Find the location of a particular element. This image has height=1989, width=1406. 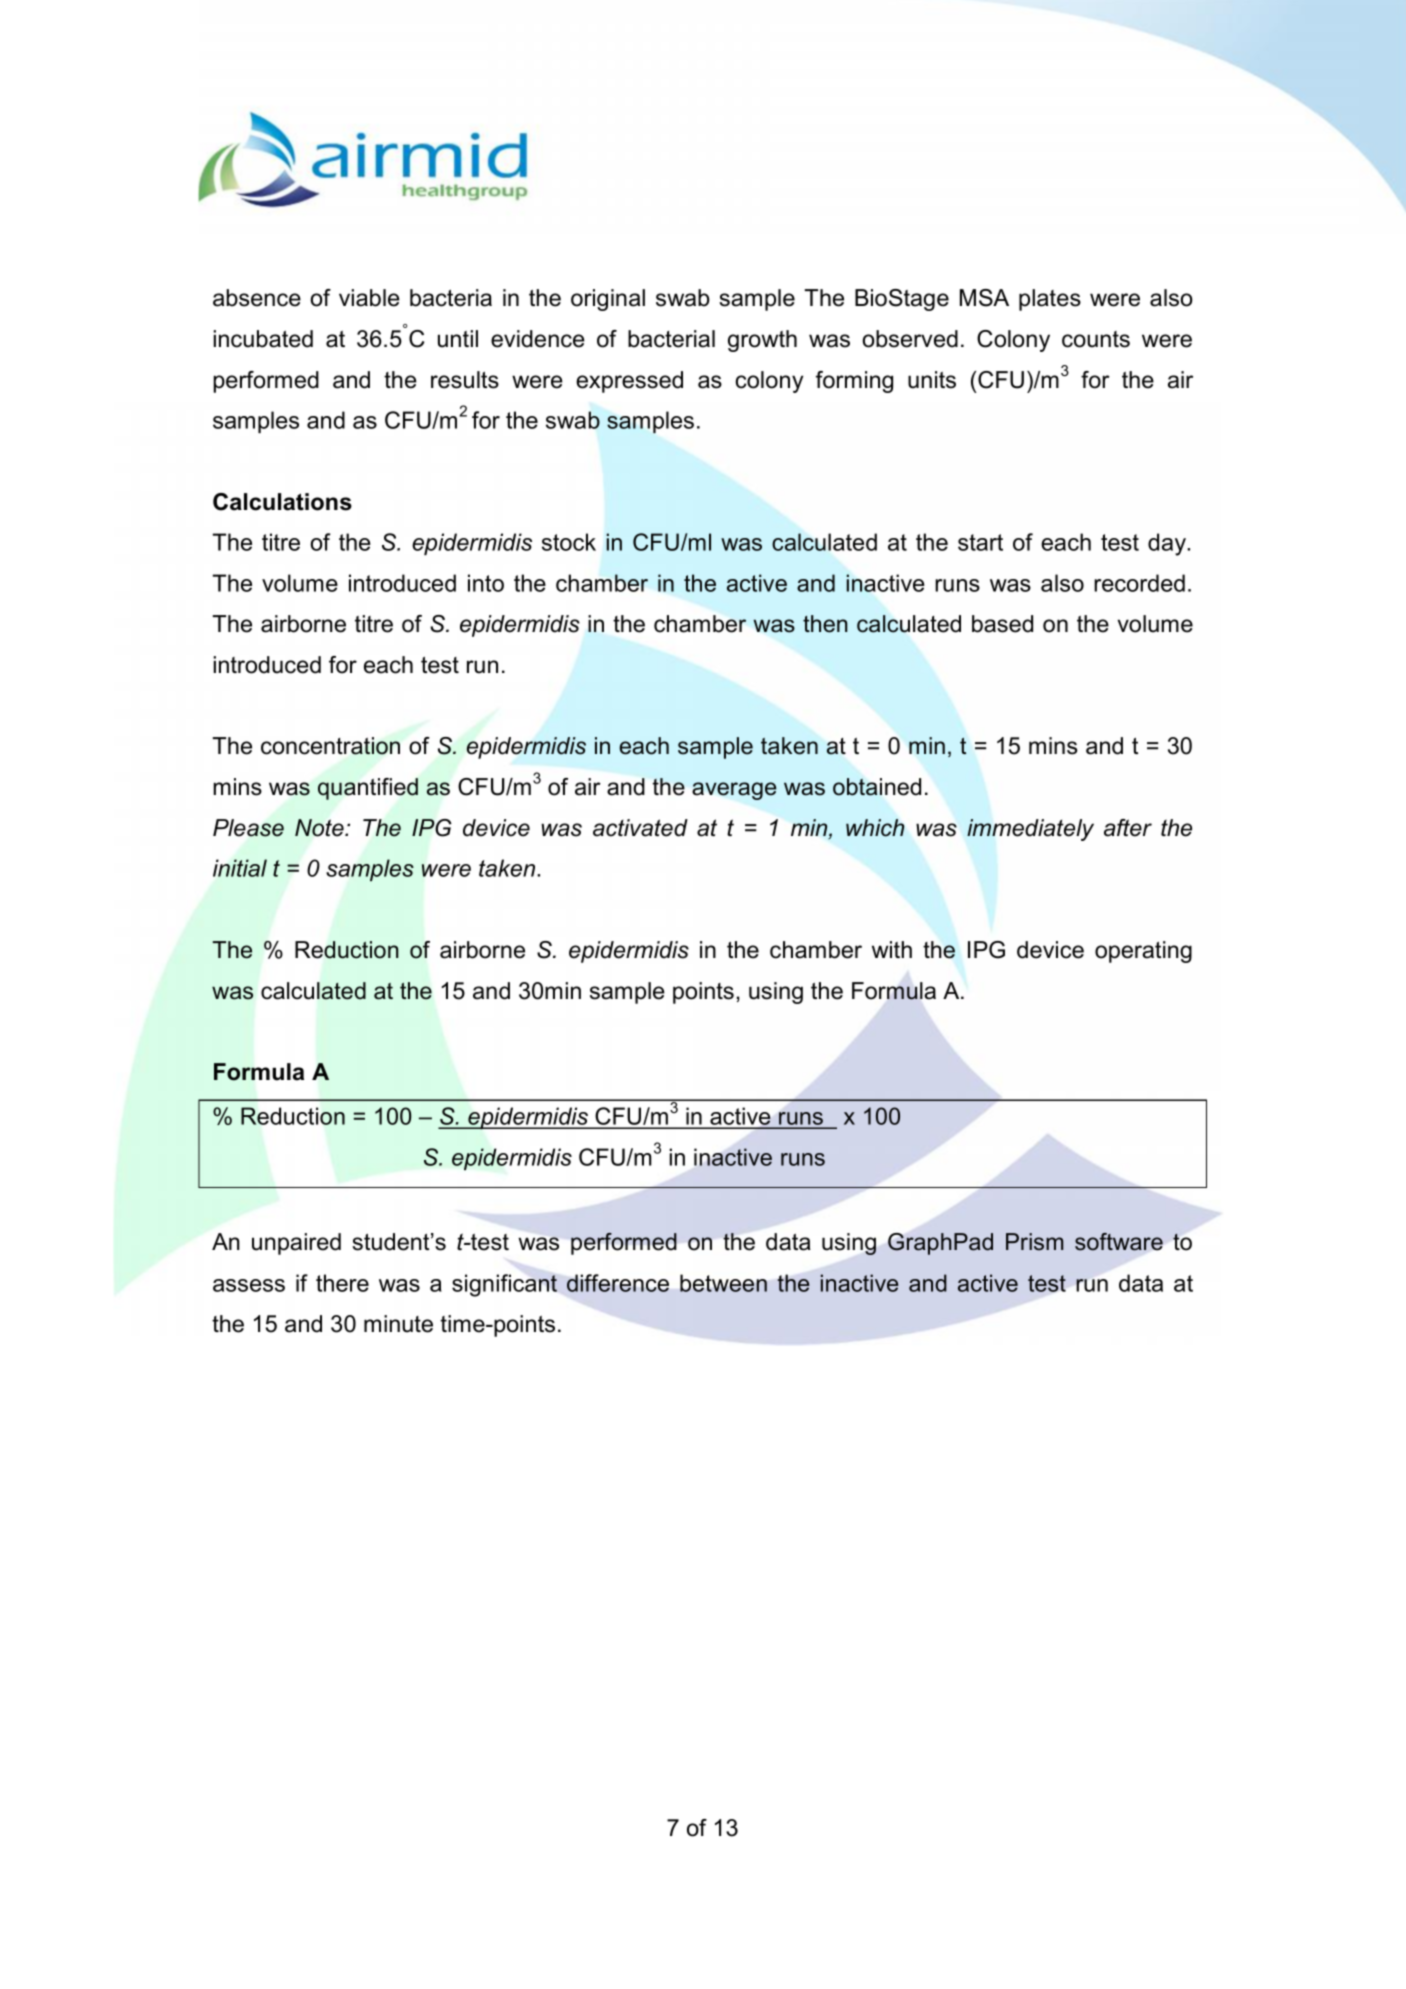

growth is located at coordinates (762, 341).
